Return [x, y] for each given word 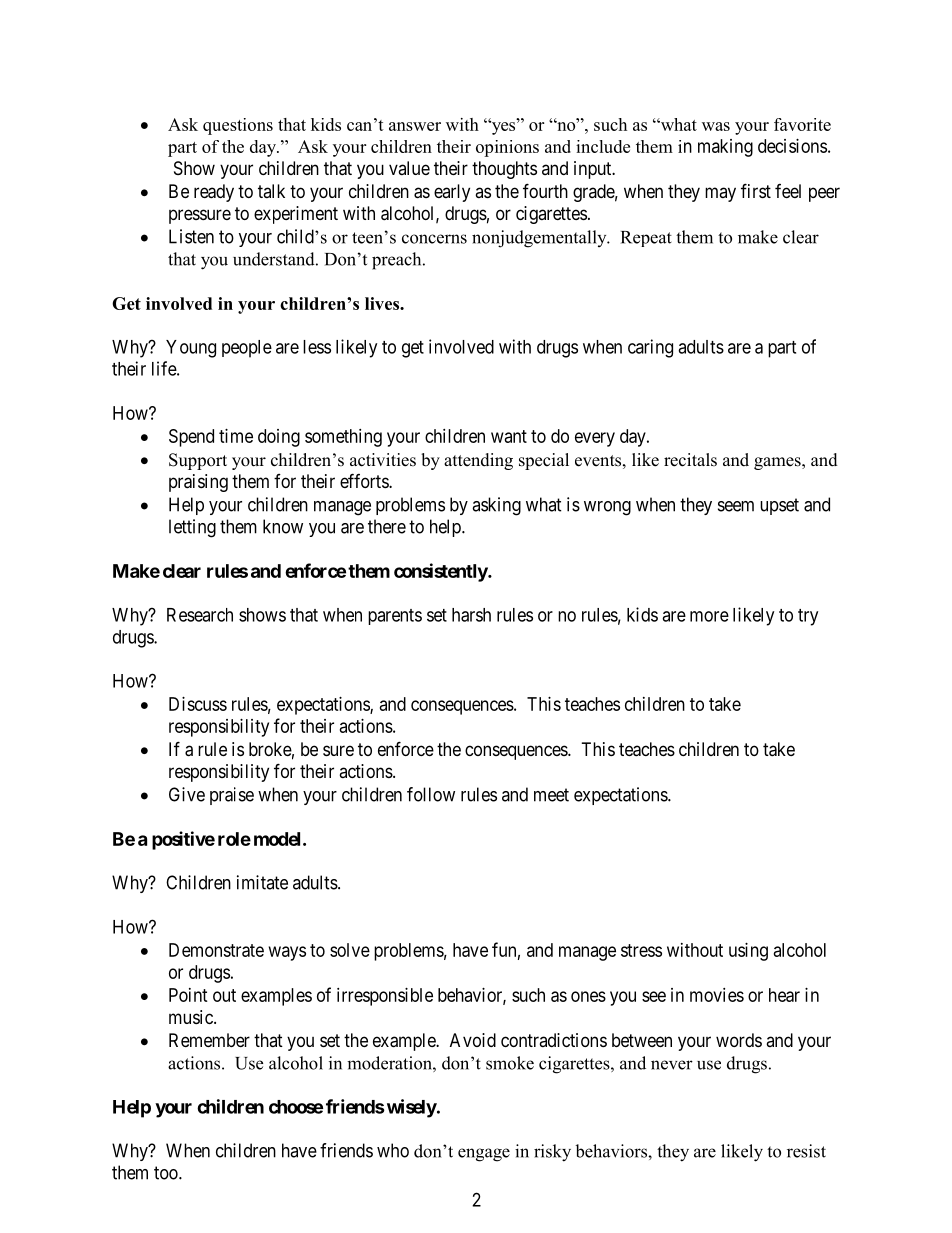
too [167, 1173]
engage [484, 1155]
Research [200, 615]
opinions [507, 148]
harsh [471, 615]
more [709, 616]
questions [238, 126]
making [725, 148]
